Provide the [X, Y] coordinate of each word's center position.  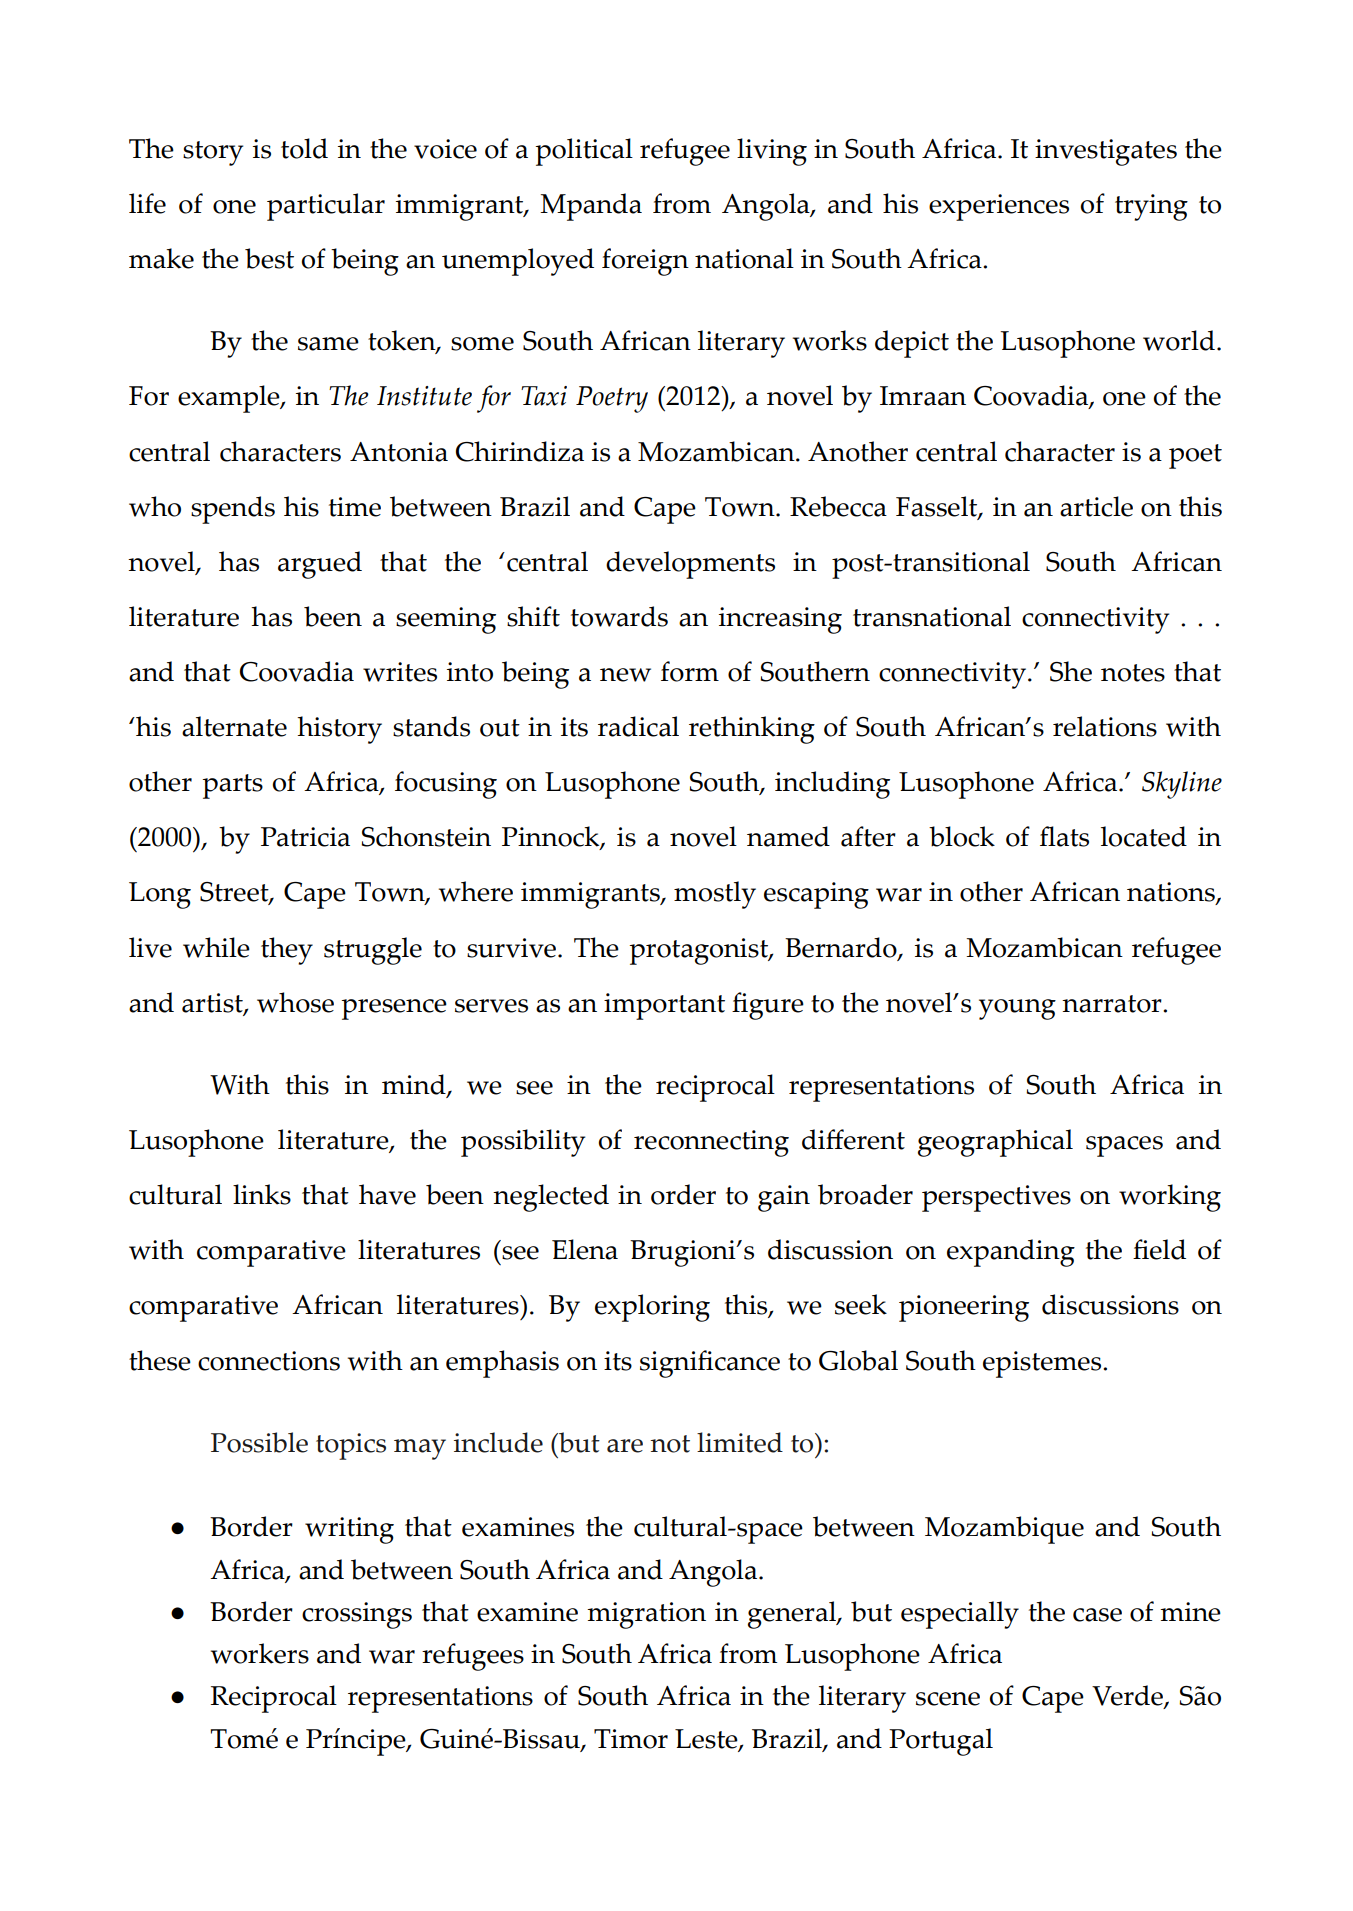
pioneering [964, 1308]
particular [326, 207]
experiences [999, 207]
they [287, 951]
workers [260, 1653]
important [664, 1006]
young [1017, 1009]
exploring [652, 1308]
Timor [631, 1739]
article [1096, 506]
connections [269, 1361]
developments [690, 565]
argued [320, 565]
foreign [645, 262]
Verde [1128, 1697]
